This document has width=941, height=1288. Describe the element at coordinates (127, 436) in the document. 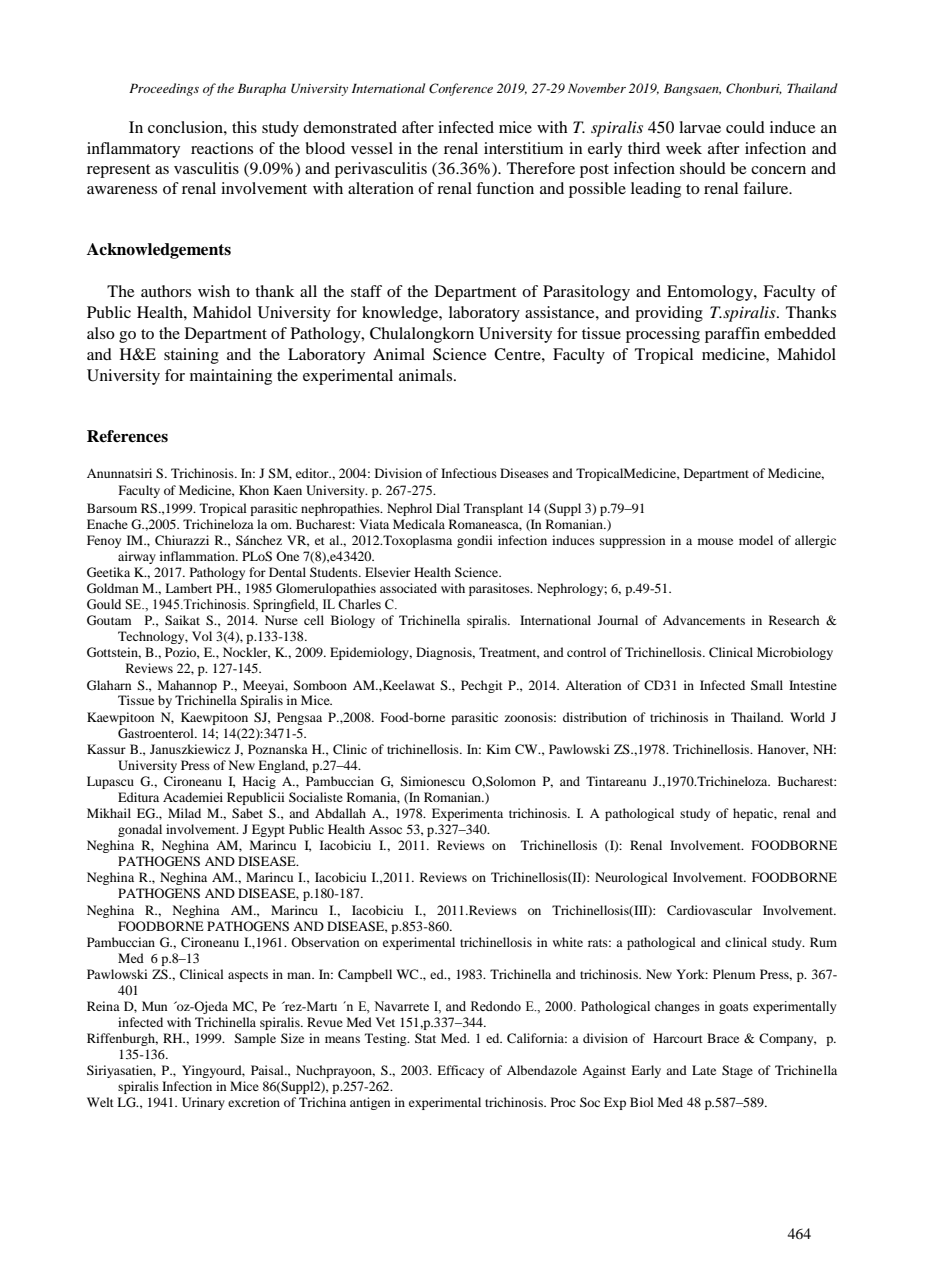

I see `References` at that location.
